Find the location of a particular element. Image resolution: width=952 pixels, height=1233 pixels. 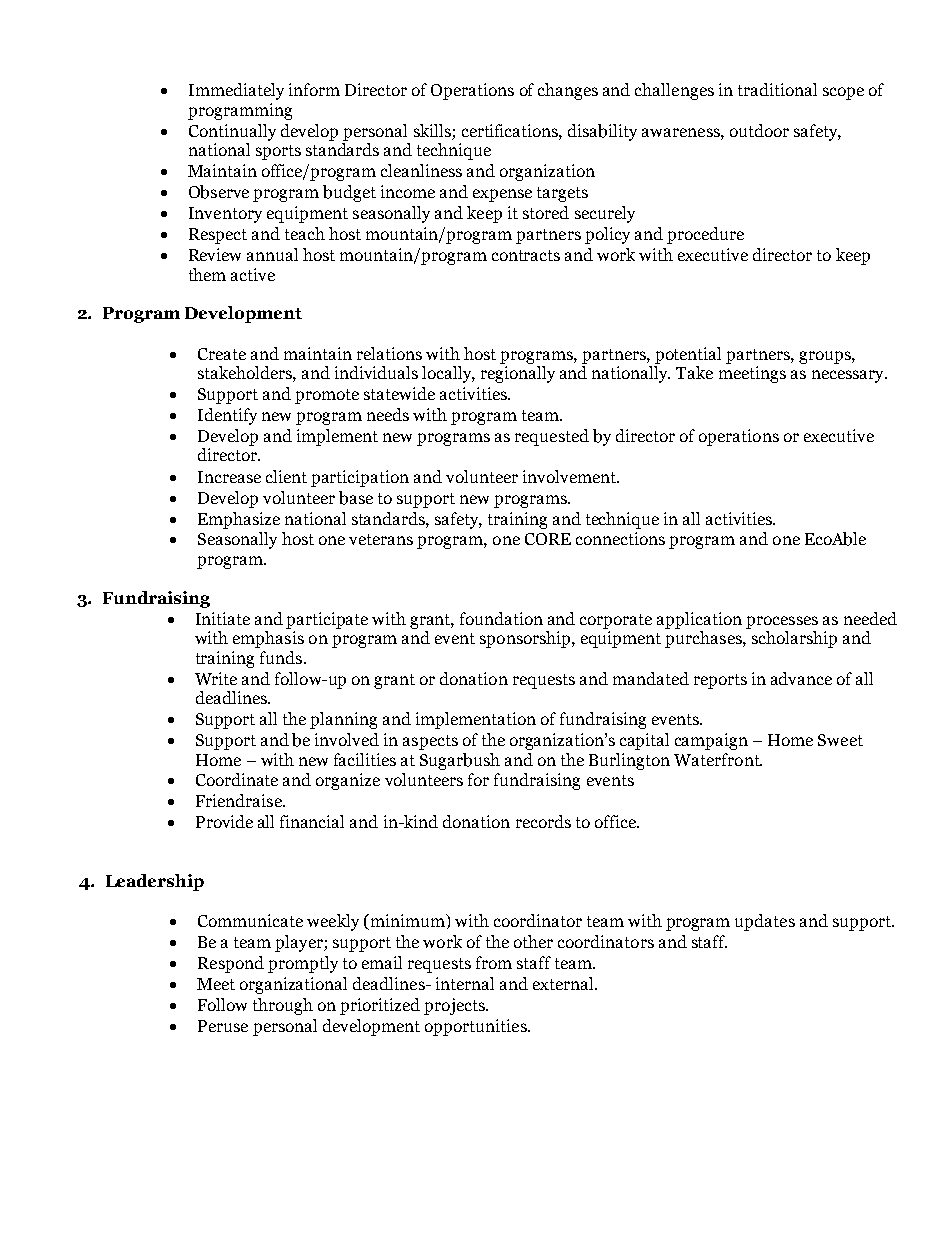

necessary is located at coordinates (849, 376).
